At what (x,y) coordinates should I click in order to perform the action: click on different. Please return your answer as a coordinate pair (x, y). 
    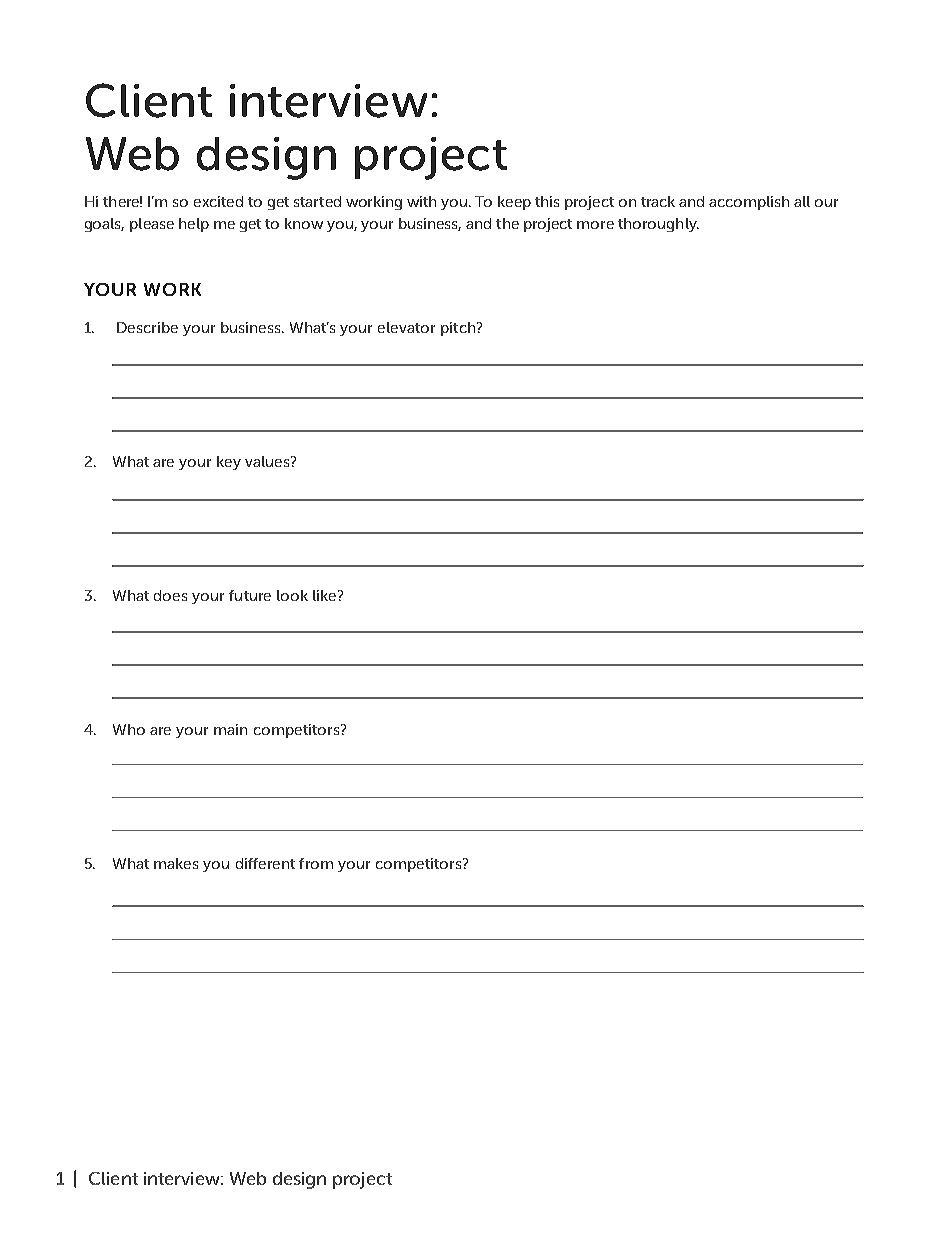
    Looking at the image, I should click on (265, 863).
